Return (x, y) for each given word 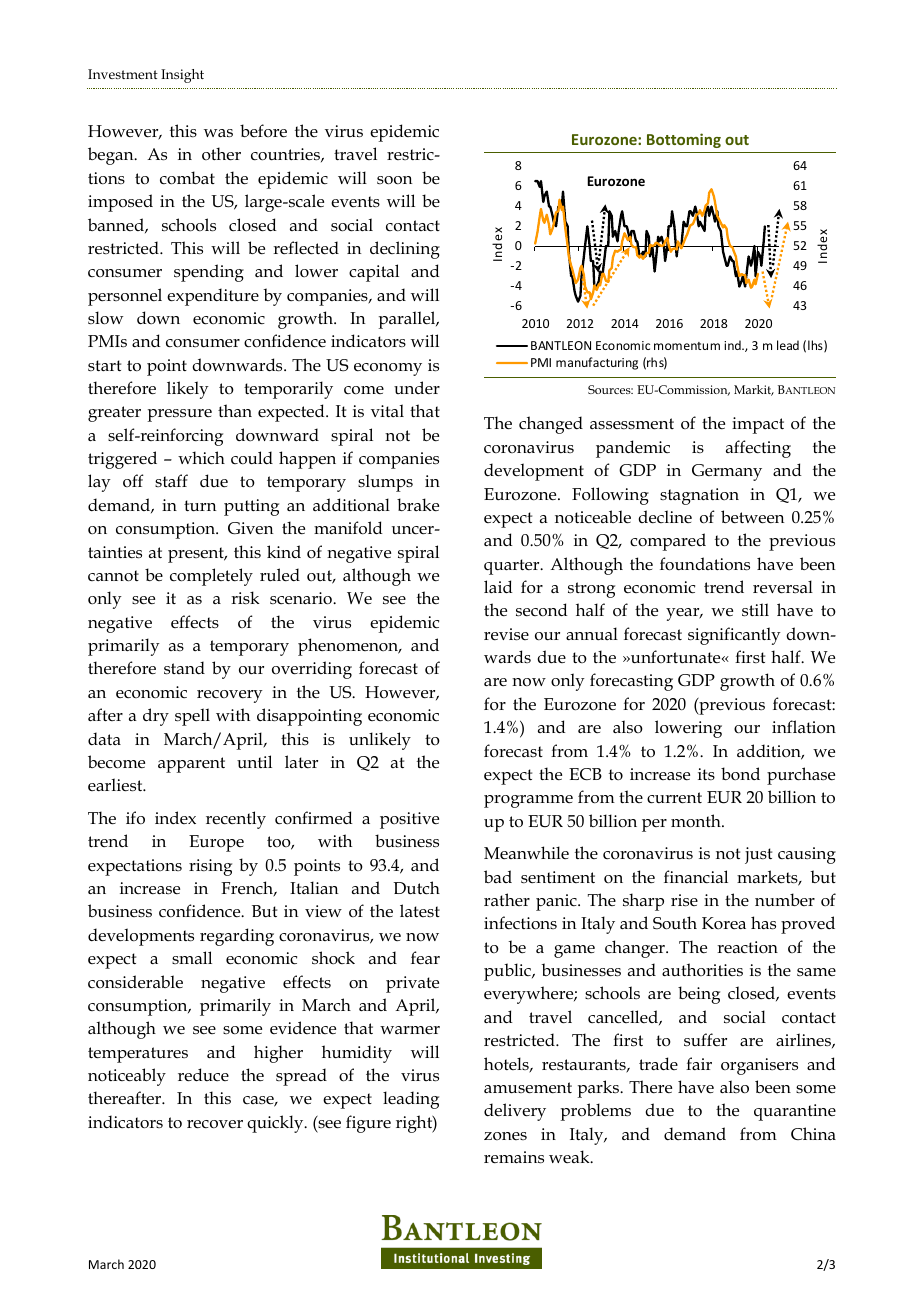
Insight (182, 76)
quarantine (795, 1112)
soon (394, 180)
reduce (203, 1075)
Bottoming (684, 140)
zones (505, 1136)
